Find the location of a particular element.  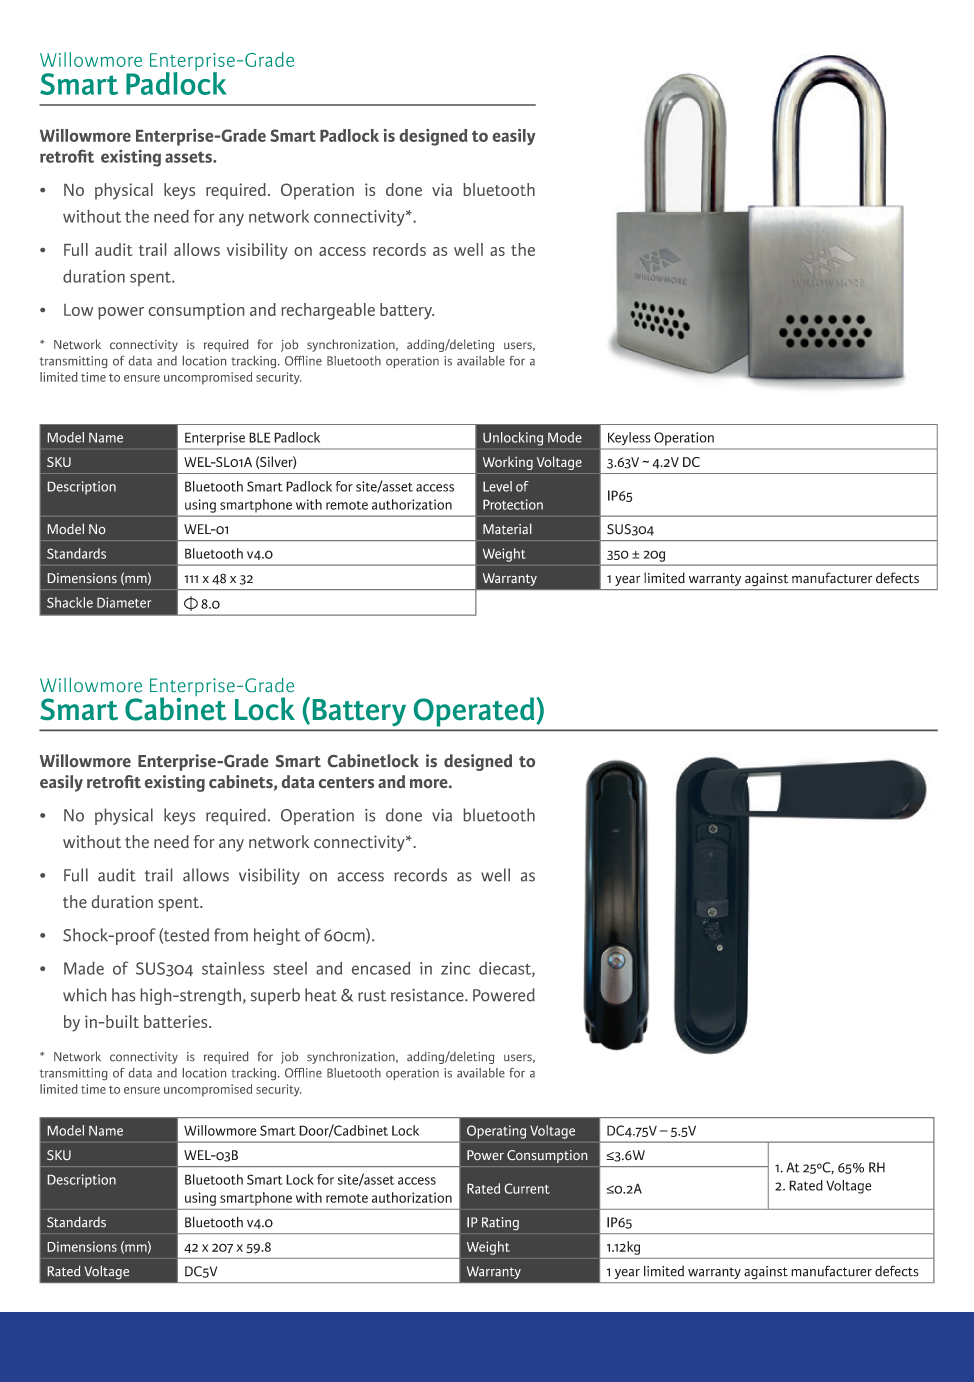

batteries is located at coordinates (177, 1021).
